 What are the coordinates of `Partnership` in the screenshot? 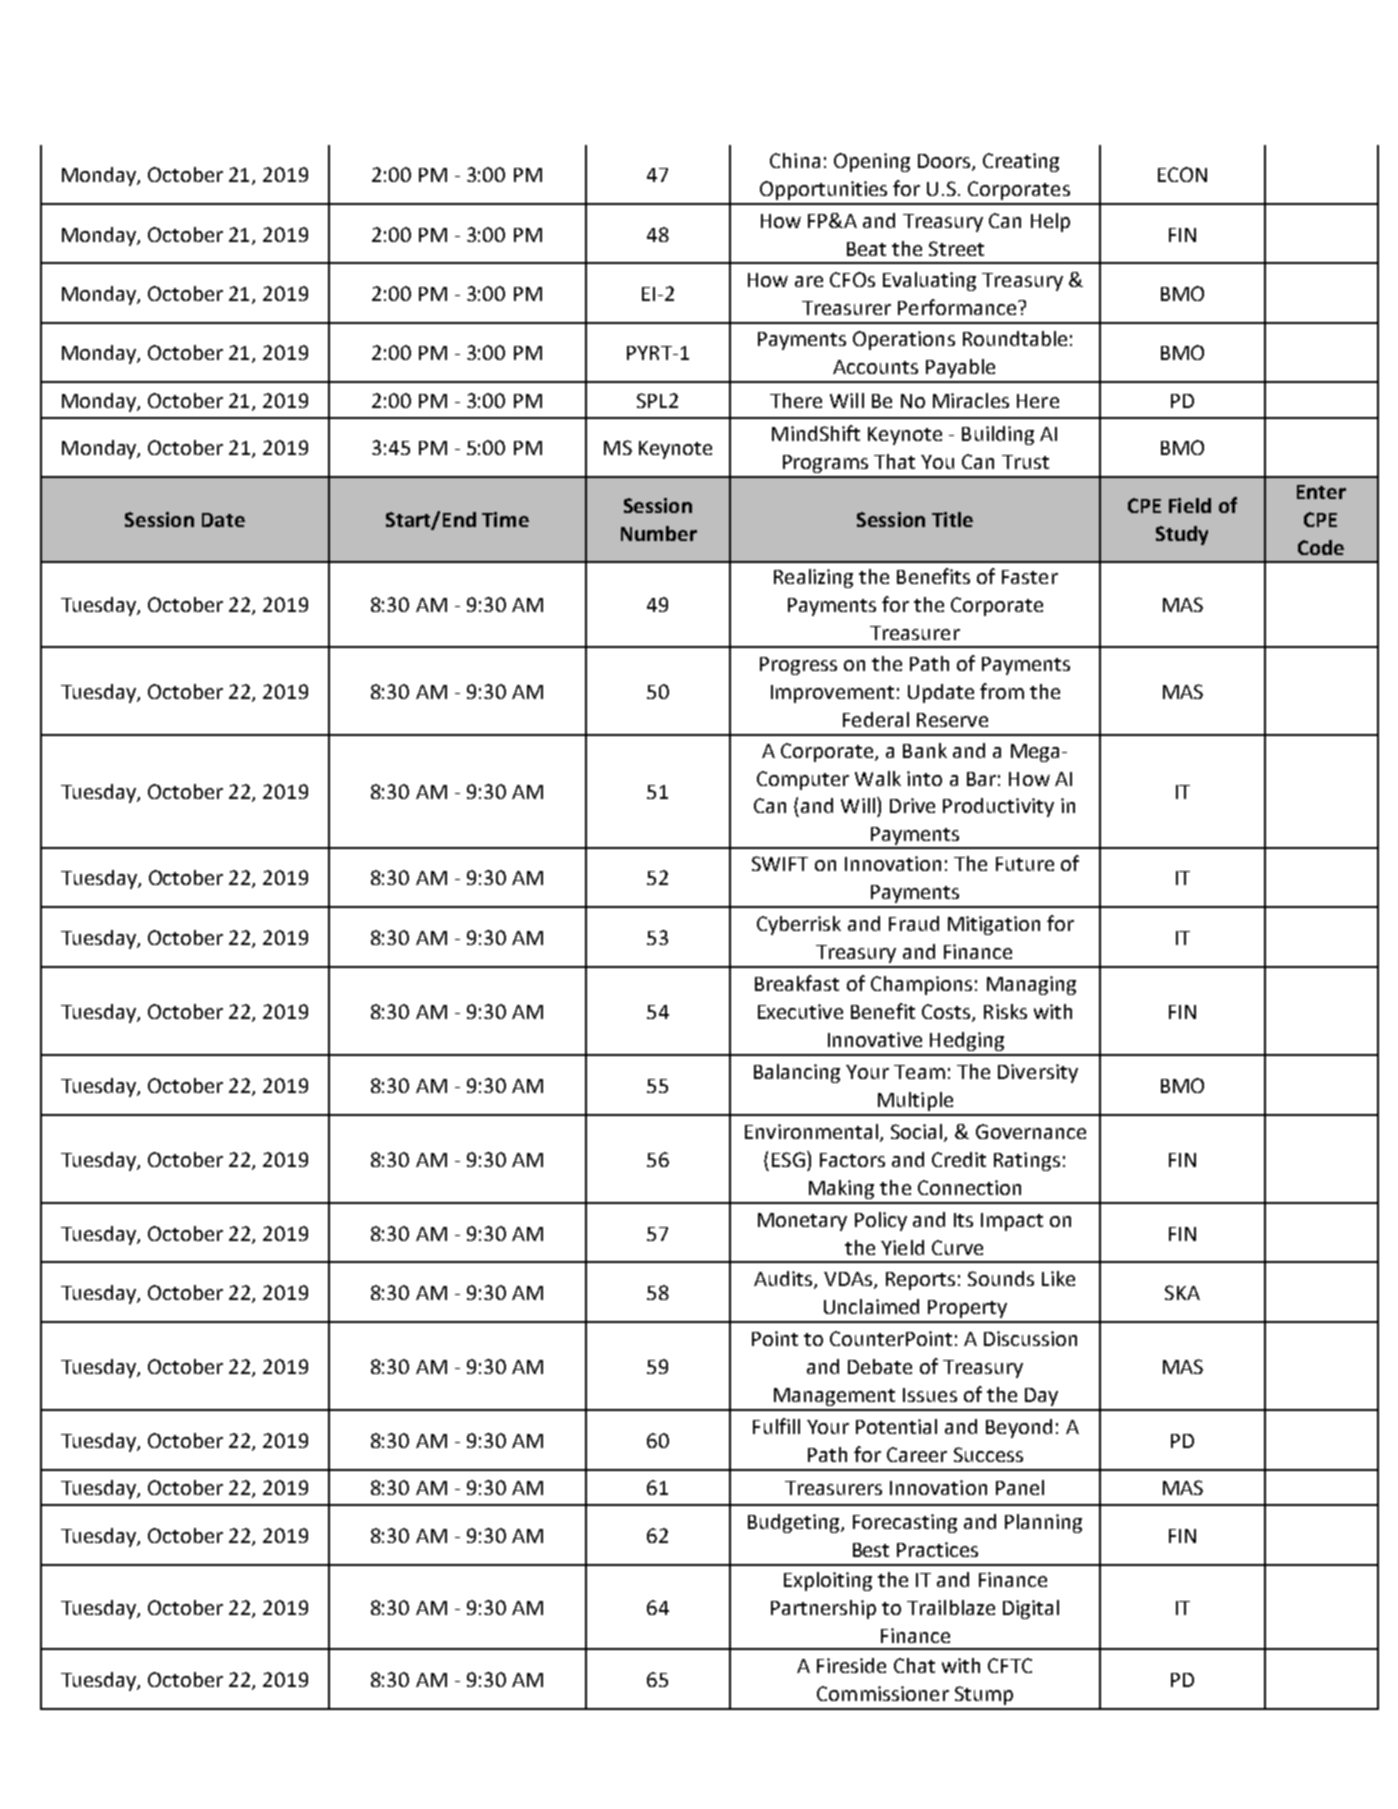 It's located at (823, 1609).
